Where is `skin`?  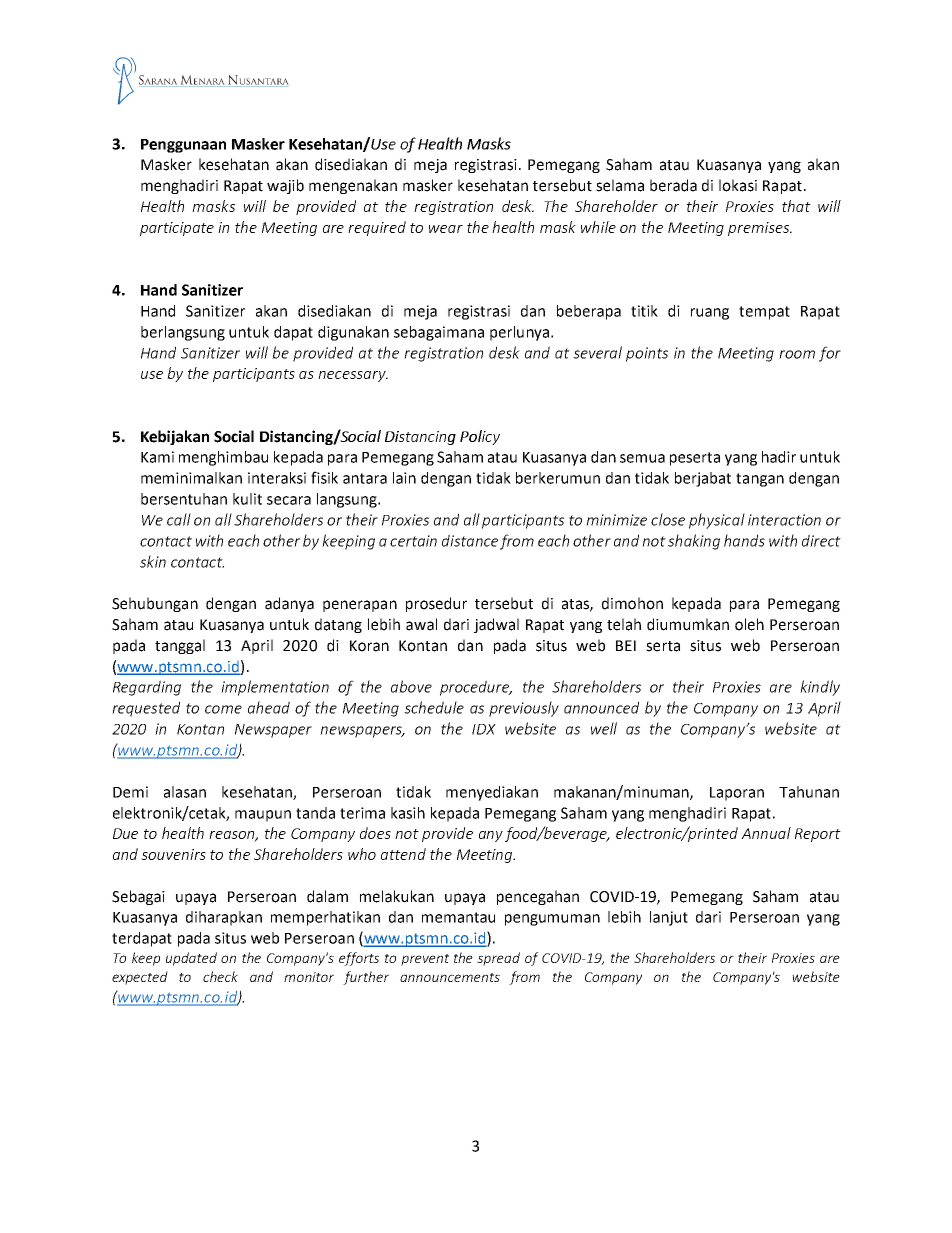 skin is located at coordinates (153, 561).
